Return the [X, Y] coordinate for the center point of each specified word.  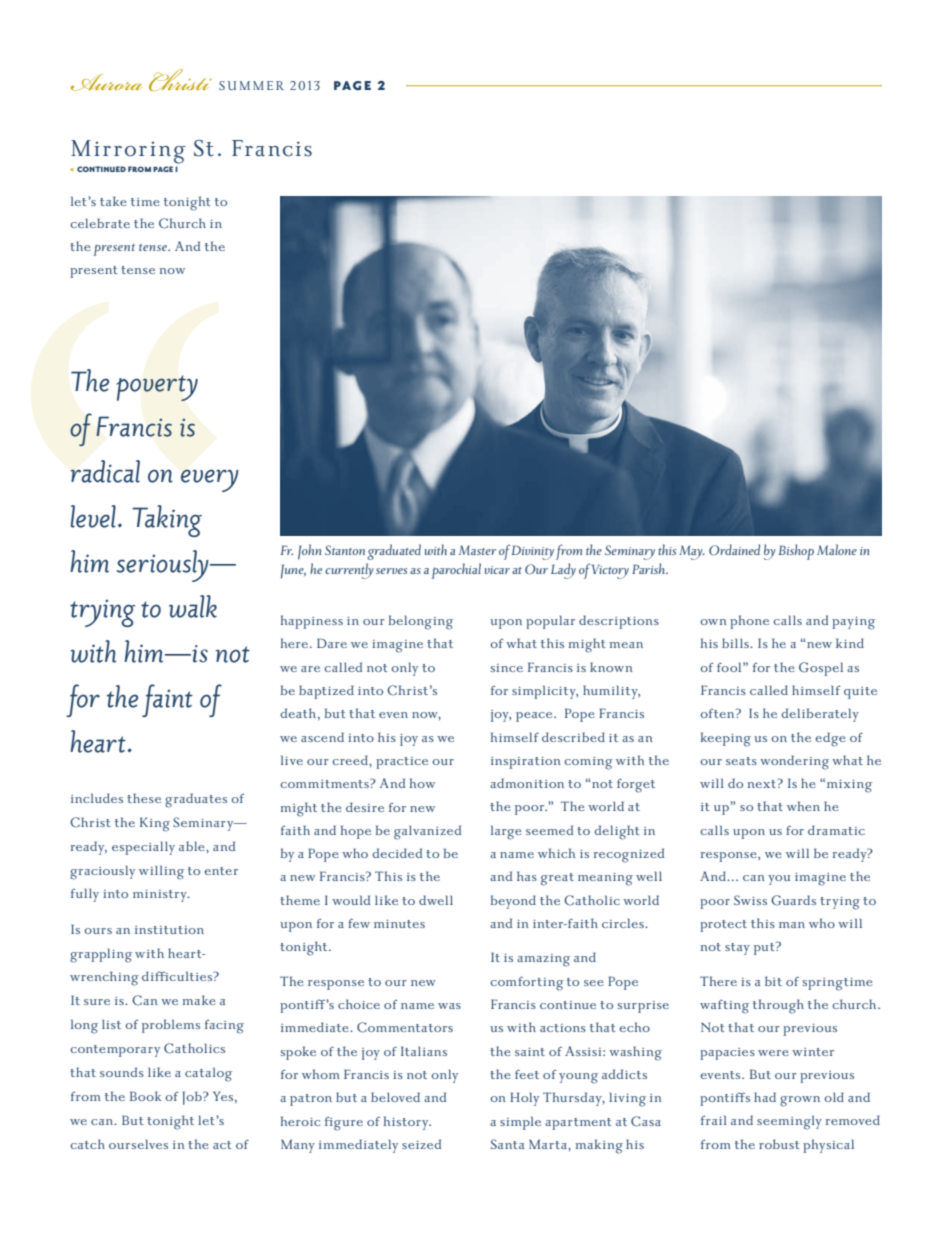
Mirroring [128, 152]
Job [193, 1098]
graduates [196, 800]
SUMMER [251, 86]
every [210, 480]
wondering [794, 762]
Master [477, 550]
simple [520, 1123]
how [422, 783]
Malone [837, 549]
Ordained [734, 550]
